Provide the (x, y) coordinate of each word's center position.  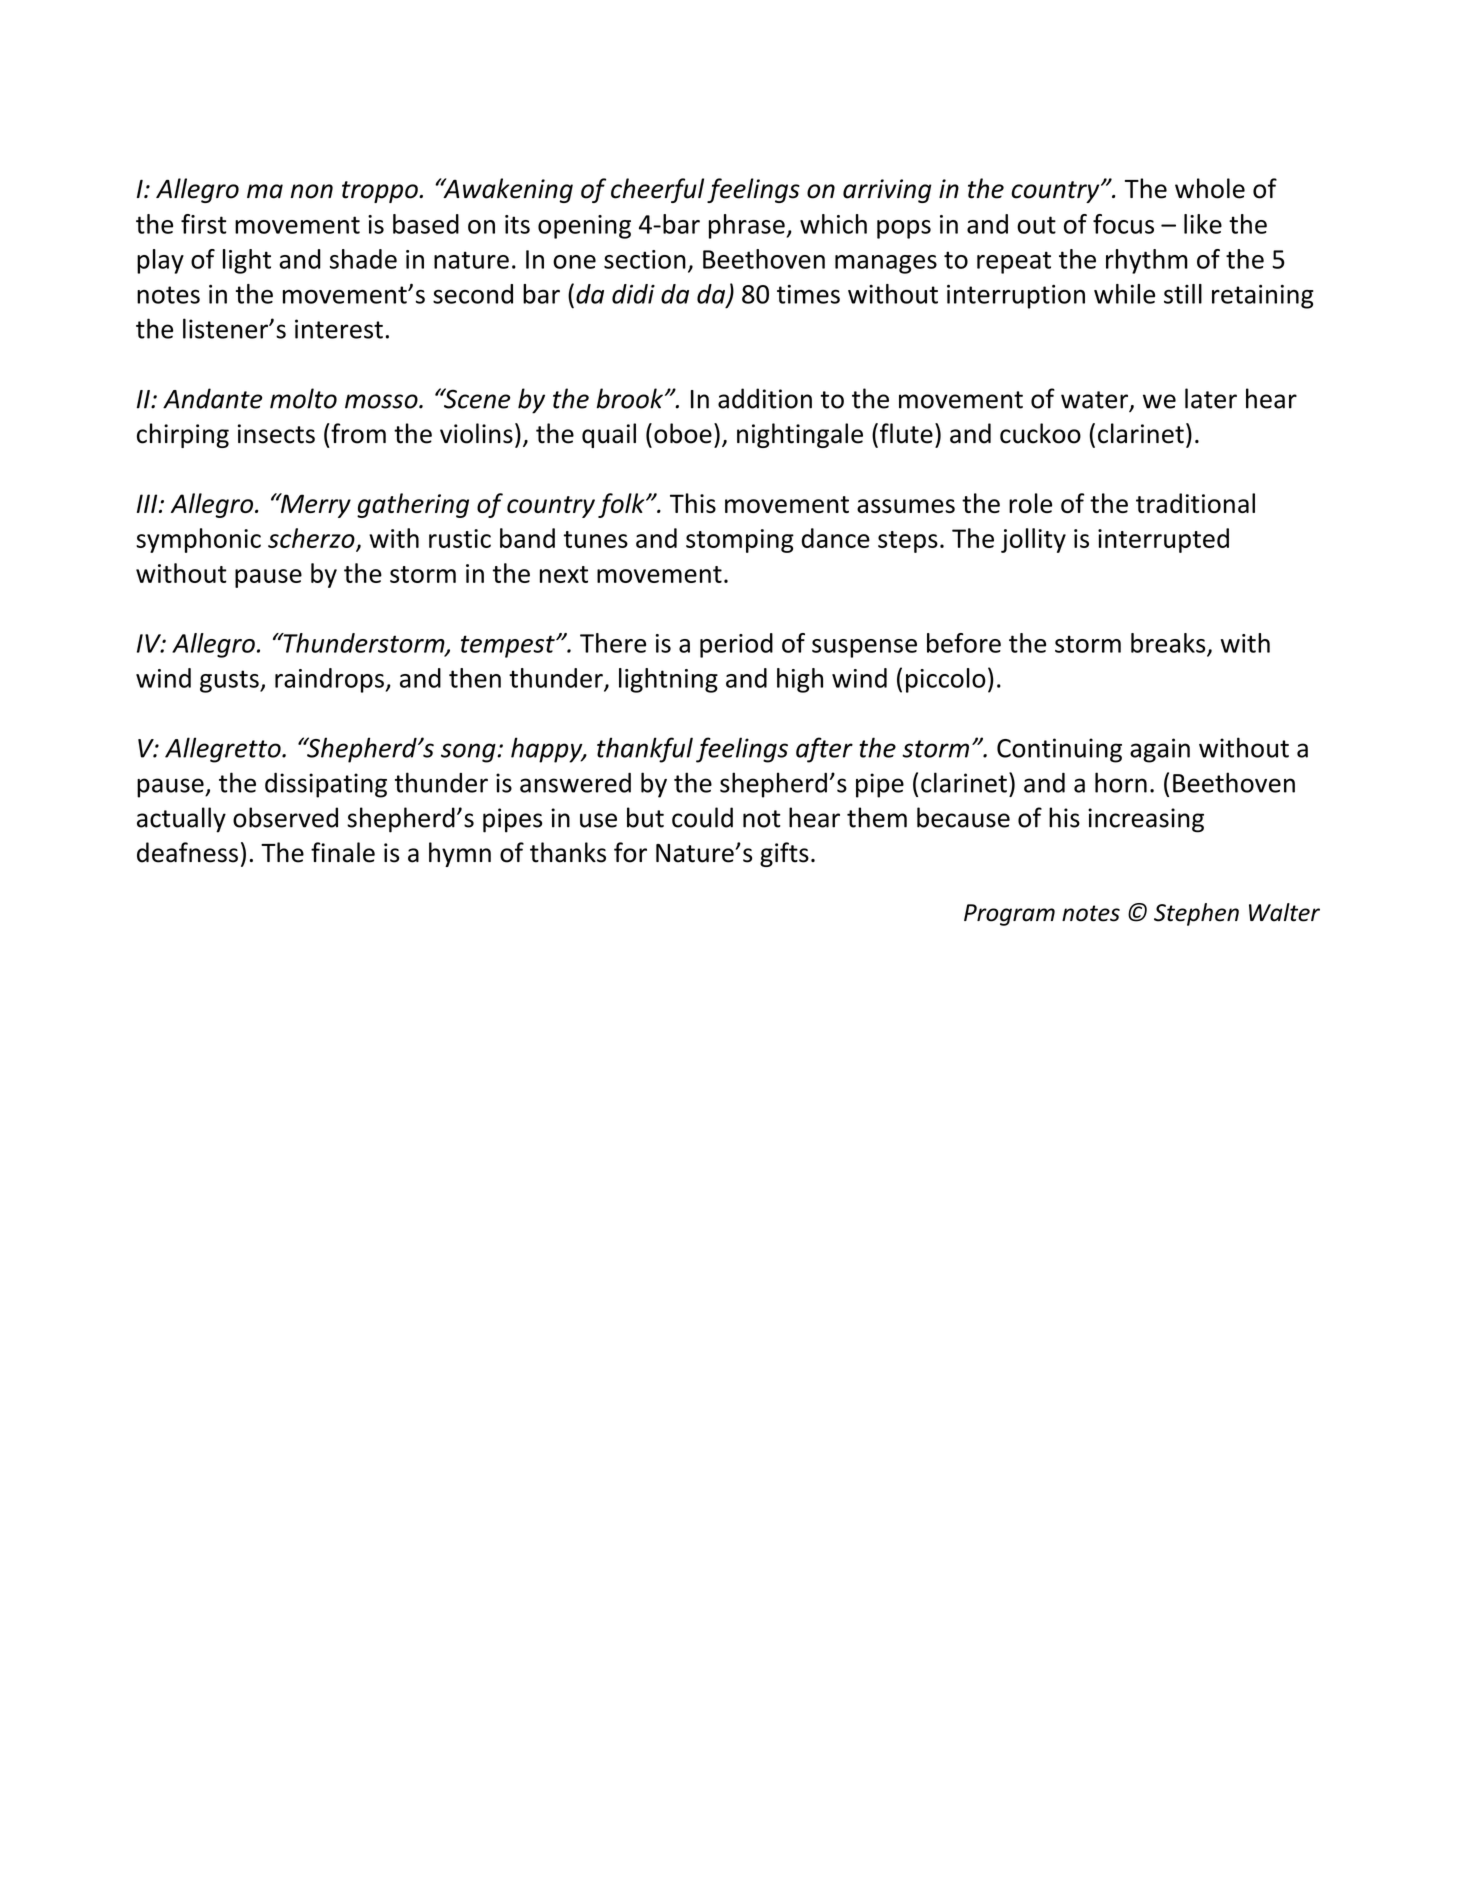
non (312, 191)
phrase (748, 226)
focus (1123, 224)
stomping (740, 541)
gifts (784, 854)
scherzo (311, 538)
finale (343, 852)
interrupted (1163, 540)
